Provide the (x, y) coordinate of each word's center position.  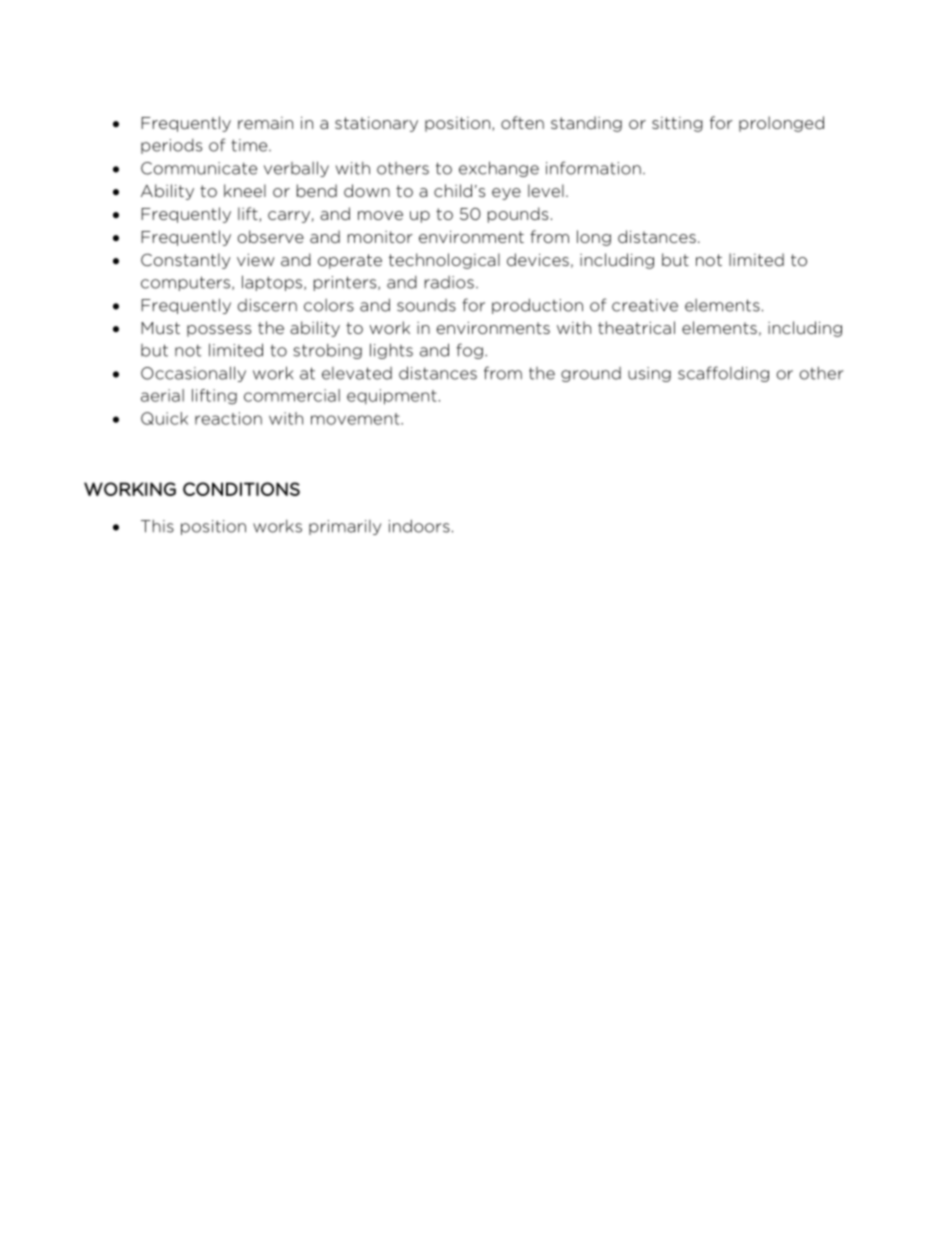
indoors (419, 526)
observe (270, 236)
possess (219, 331)
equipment (392, 397)
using (649, 374)
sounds (426, 305)
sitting (677, 124)
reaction (228, 418)
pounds (518, 215)
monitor (380, 237)
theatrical (636, 327)
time (250, 145)
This (157, 526)
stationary (376, 124)
